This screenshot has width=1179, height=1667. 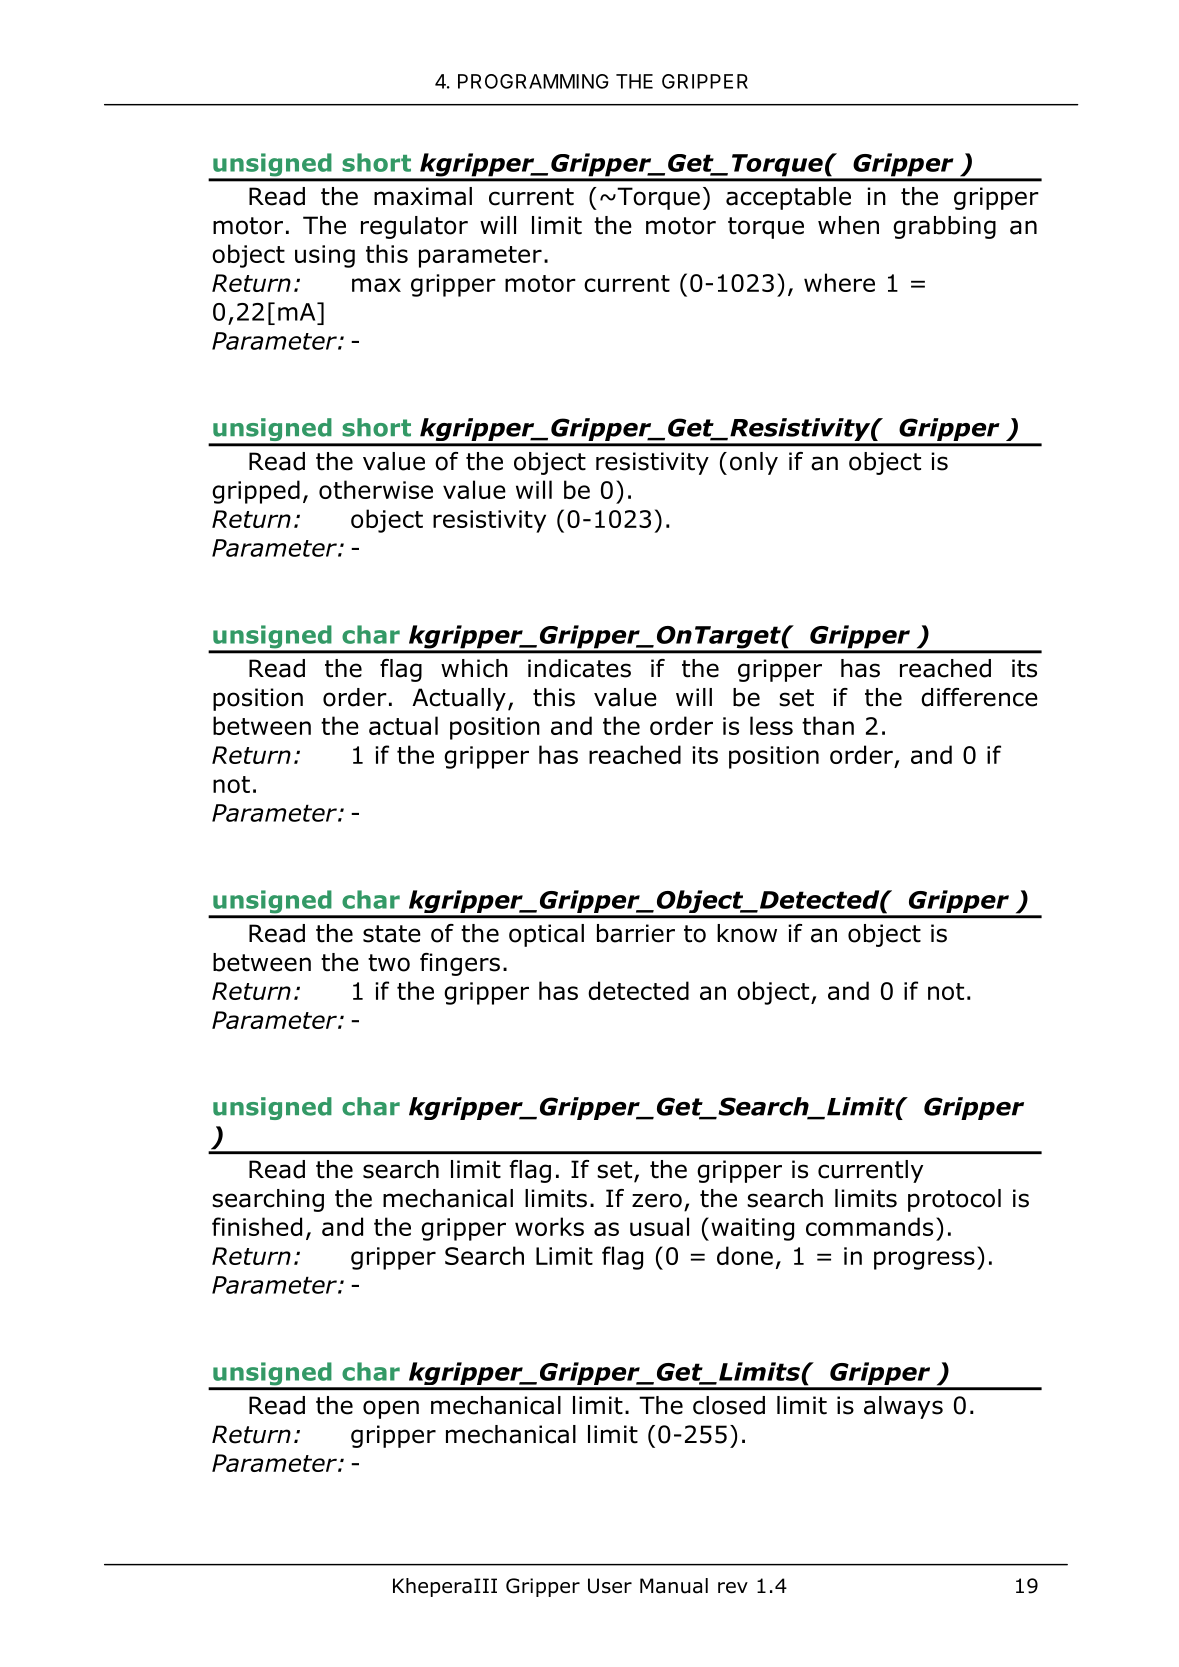 What do you see at coordinates (391, 1409) in the screenshot?
I see `open` at bounding box center [391, 1409].
